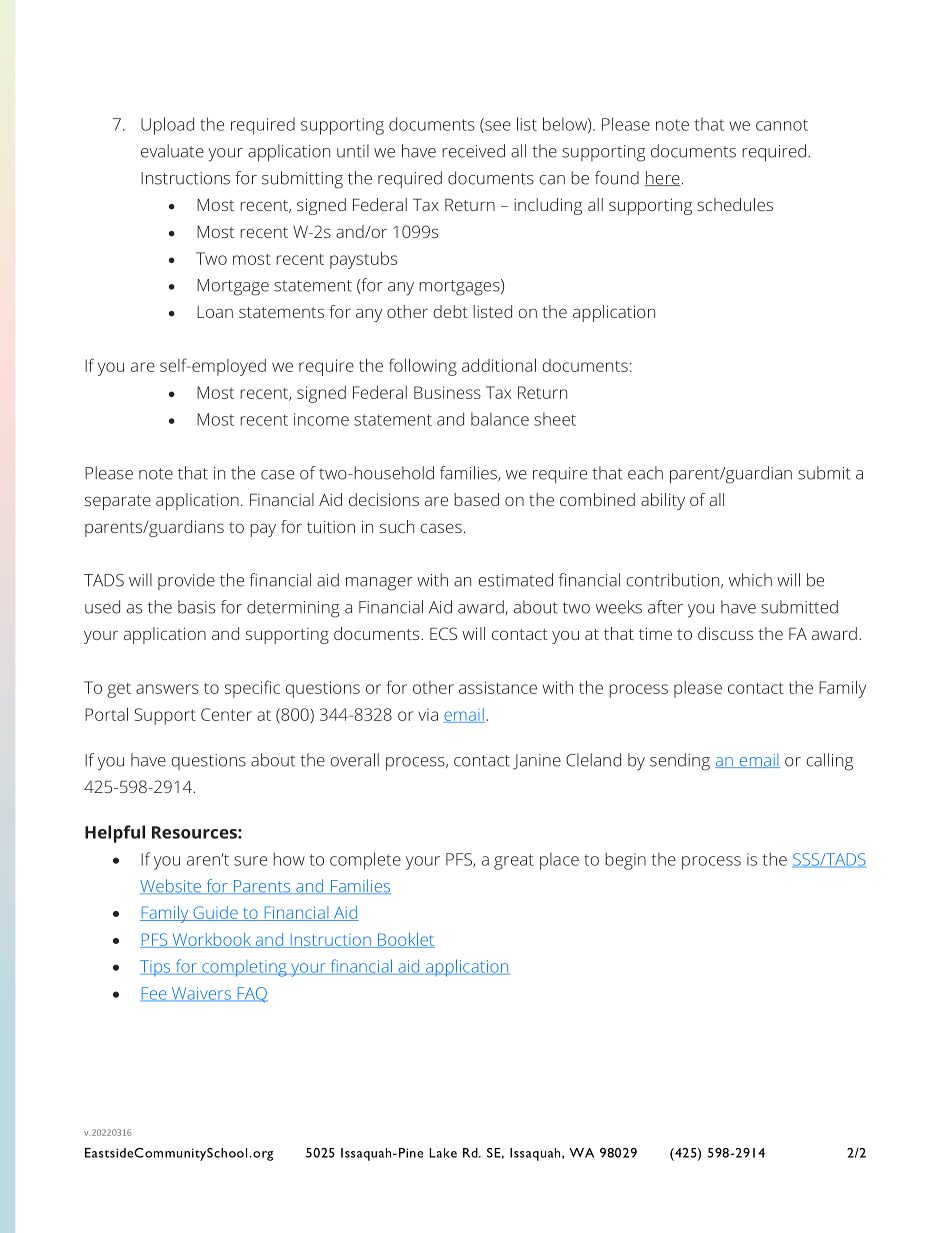 This screenshot has width=952, height=1233. I want to click on cannot, so click(782, 125).
